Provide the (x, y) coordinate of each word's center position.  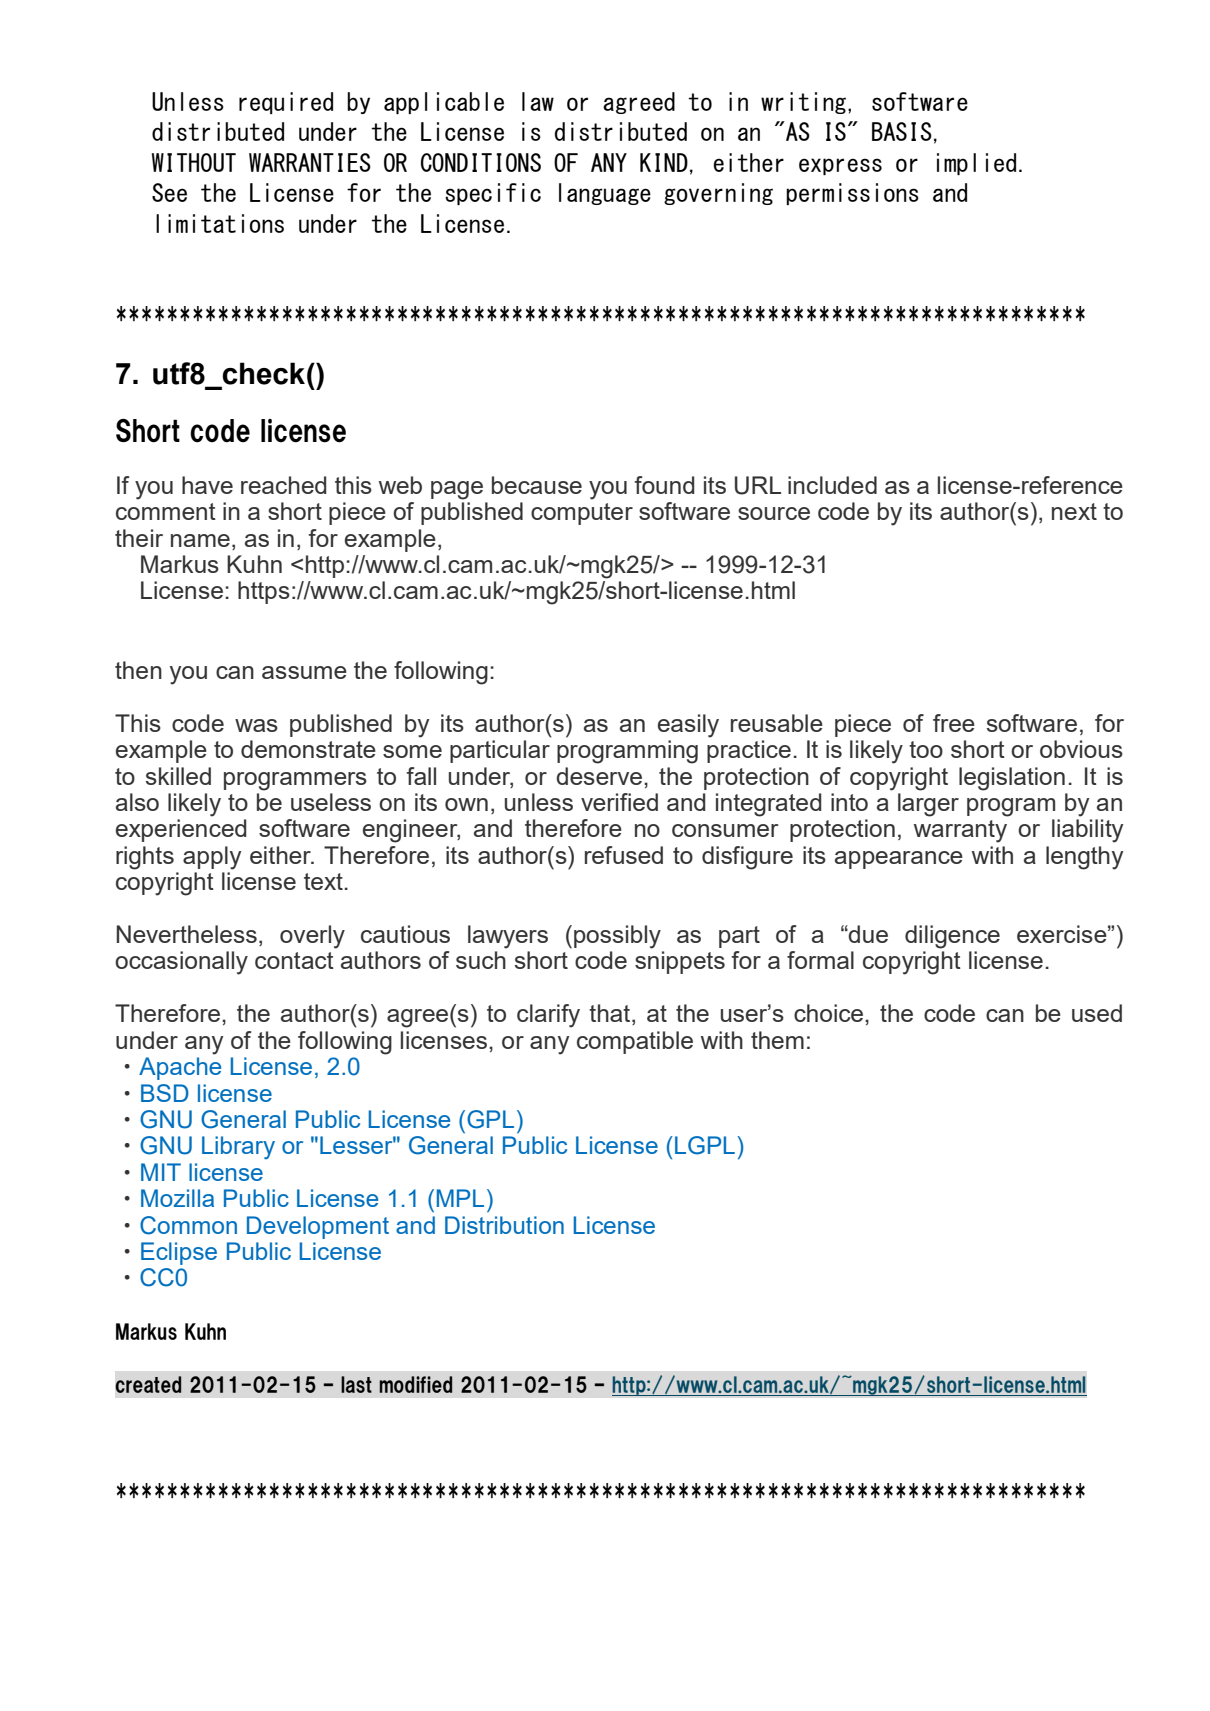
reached (284, 485)
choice (828, 1013)
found (665, 485)
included (832, 485)
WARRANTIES (310, 162)
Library (238, 1147)
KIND (664, 162)
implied (976, 164)
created (148, 1384)
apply (212, 858)
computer (582, 514)
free (954, 723)
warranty (960, 831)
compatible (635, 1042)
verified (619, 802)
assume (304, 672)
